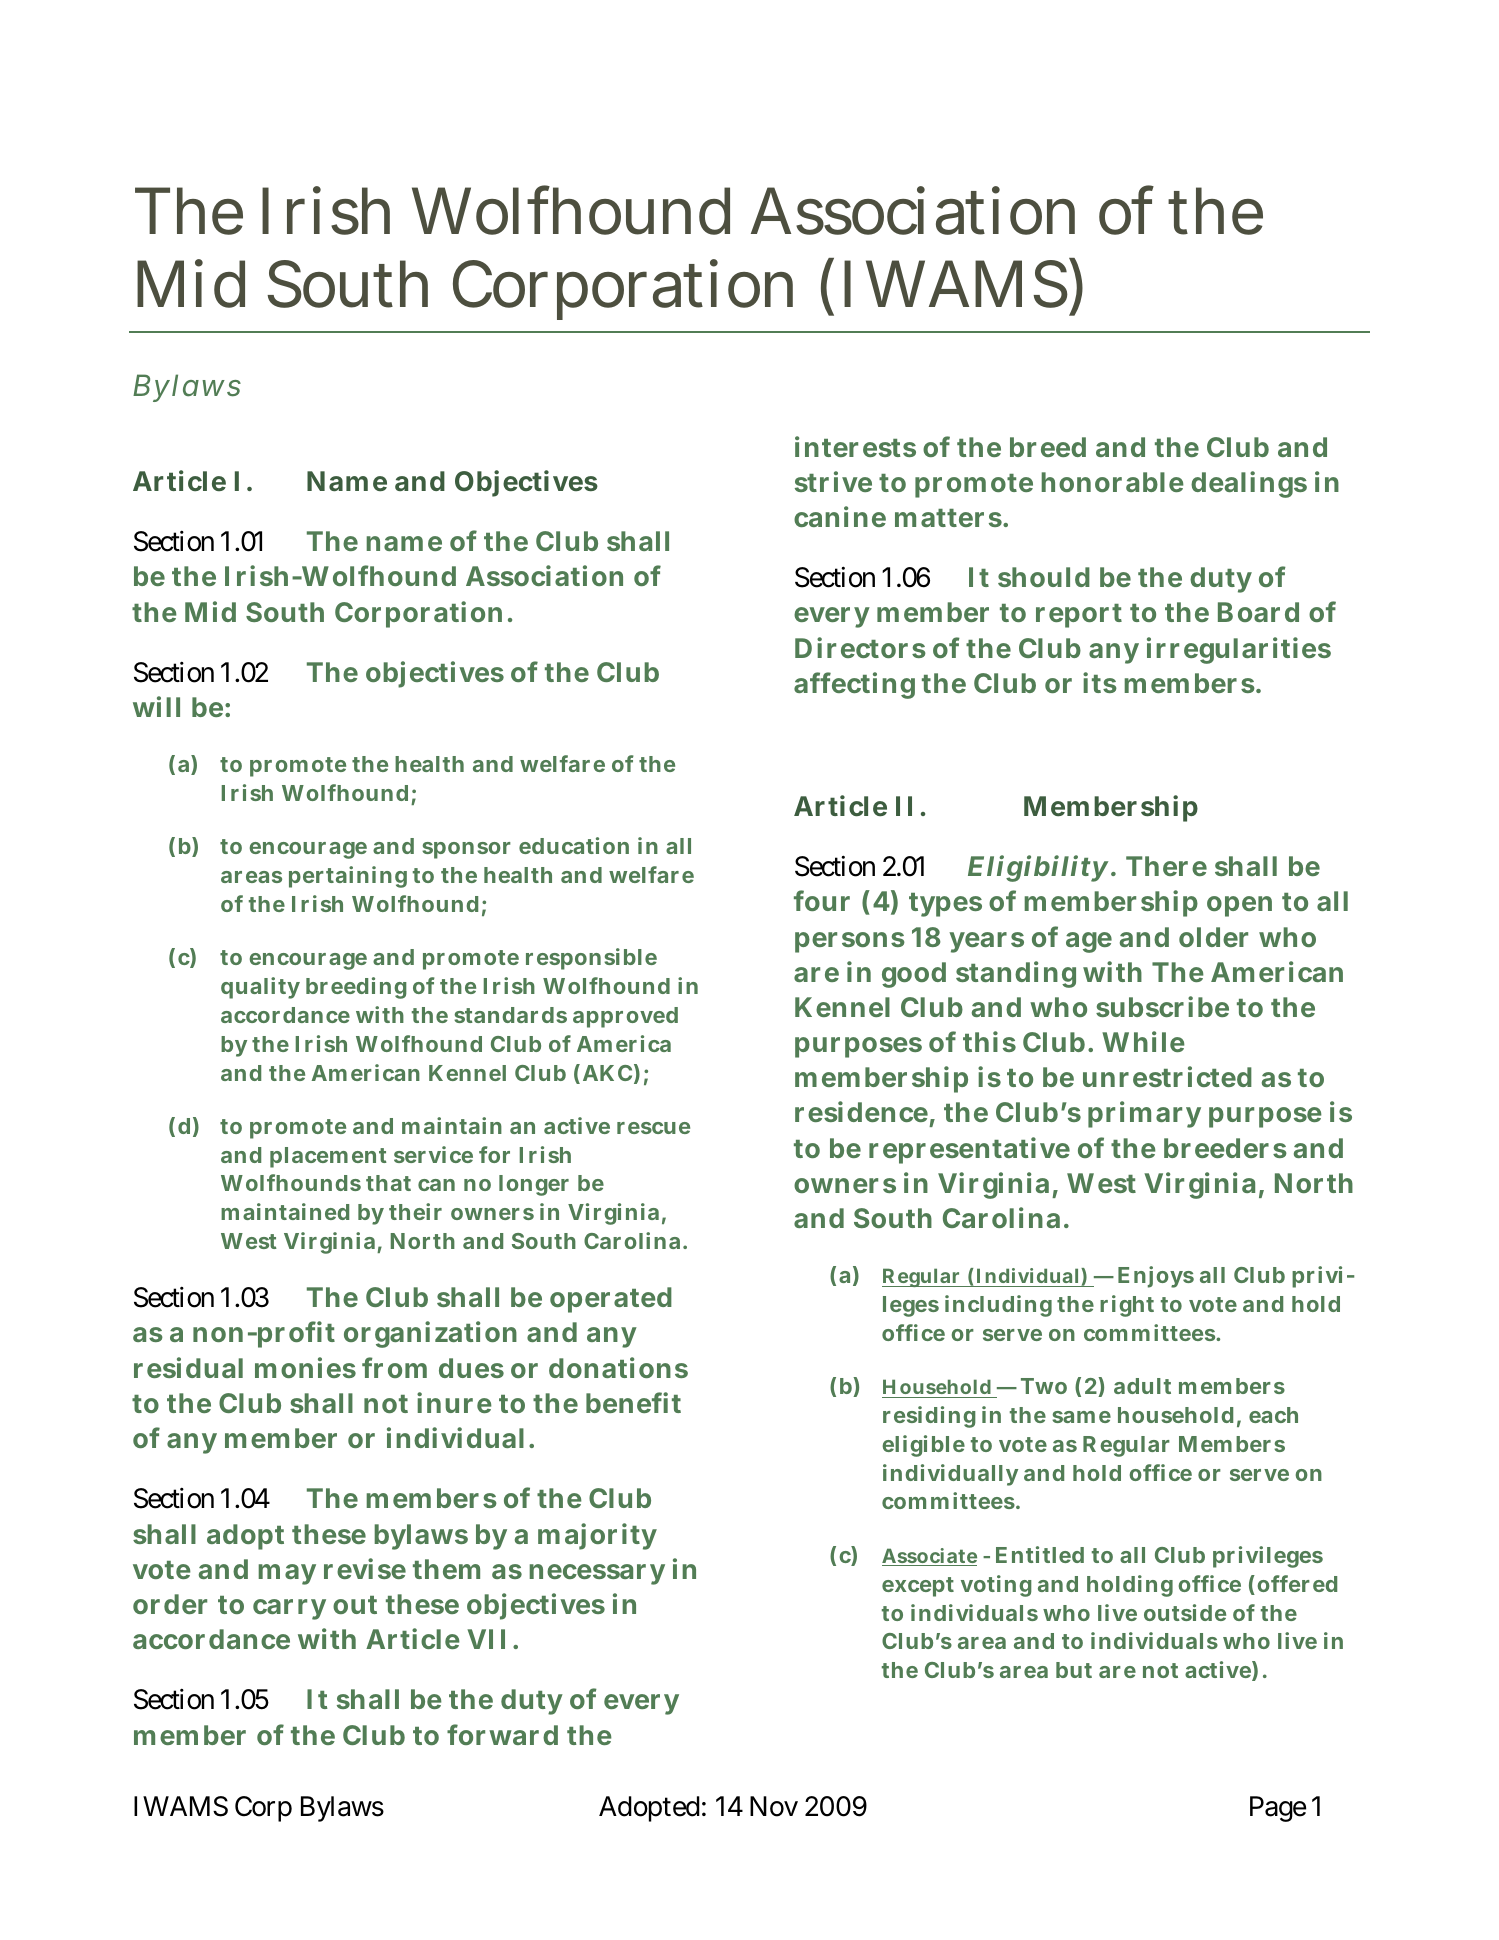 This document has height=1940, width=1499. Describe the element at coordinates (348, 877) in the document. I see `pertaining` at that location.
